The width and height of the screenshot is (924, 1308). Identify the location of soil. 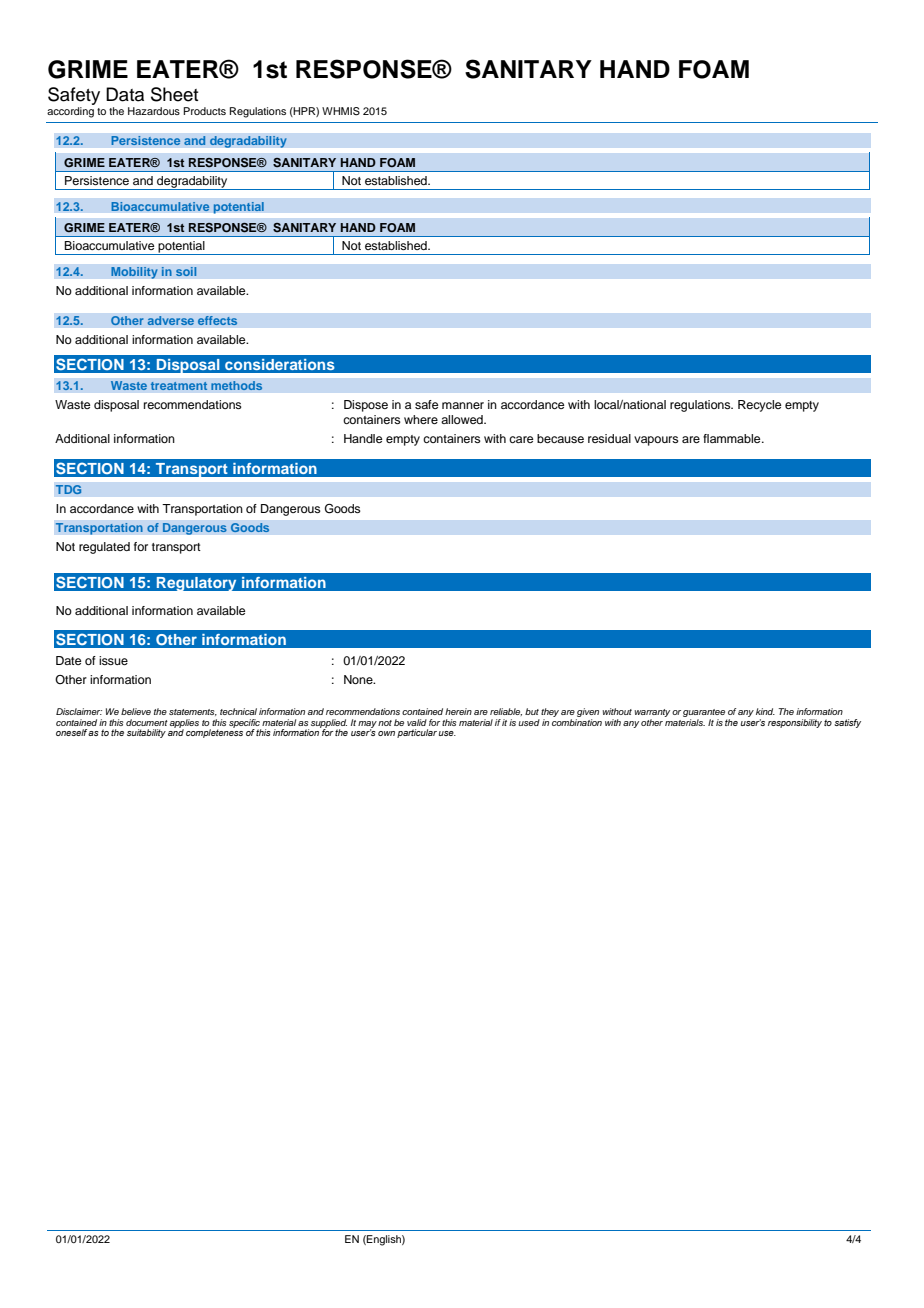
(186, 272).
